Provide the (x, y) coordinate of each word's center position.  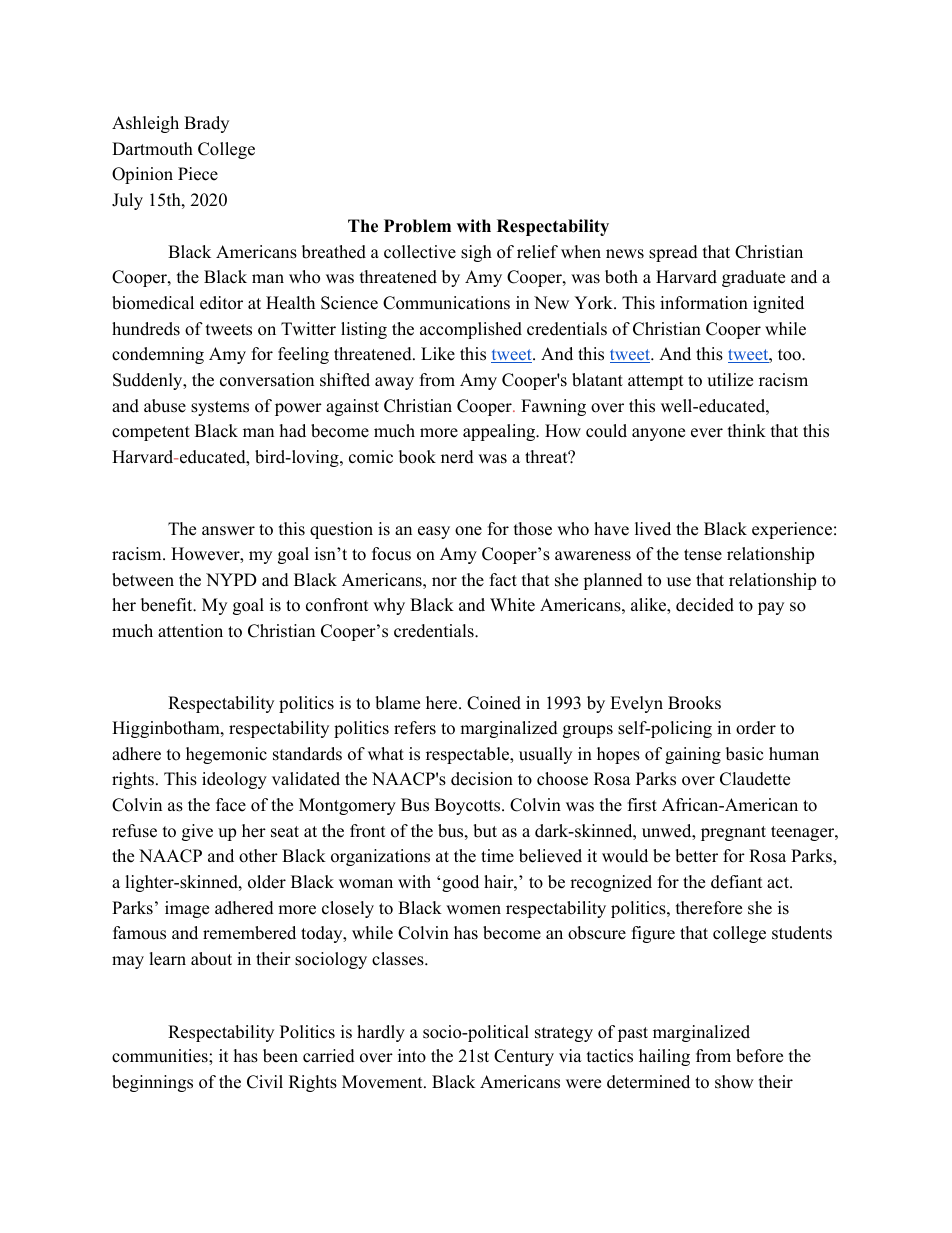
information (704, 303)
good (460, 883)
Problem (417, 226)
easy (434, 532)
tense (703, 555)
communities (161, 1056)
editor (221, 303)
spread (673, 253)
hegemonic (226, 755)
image (187, 909)
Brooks (694, 703)
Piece (198, 174)
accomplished (471, 330)
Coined (494, 703)
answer (228, 531)
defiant (737, 882)
